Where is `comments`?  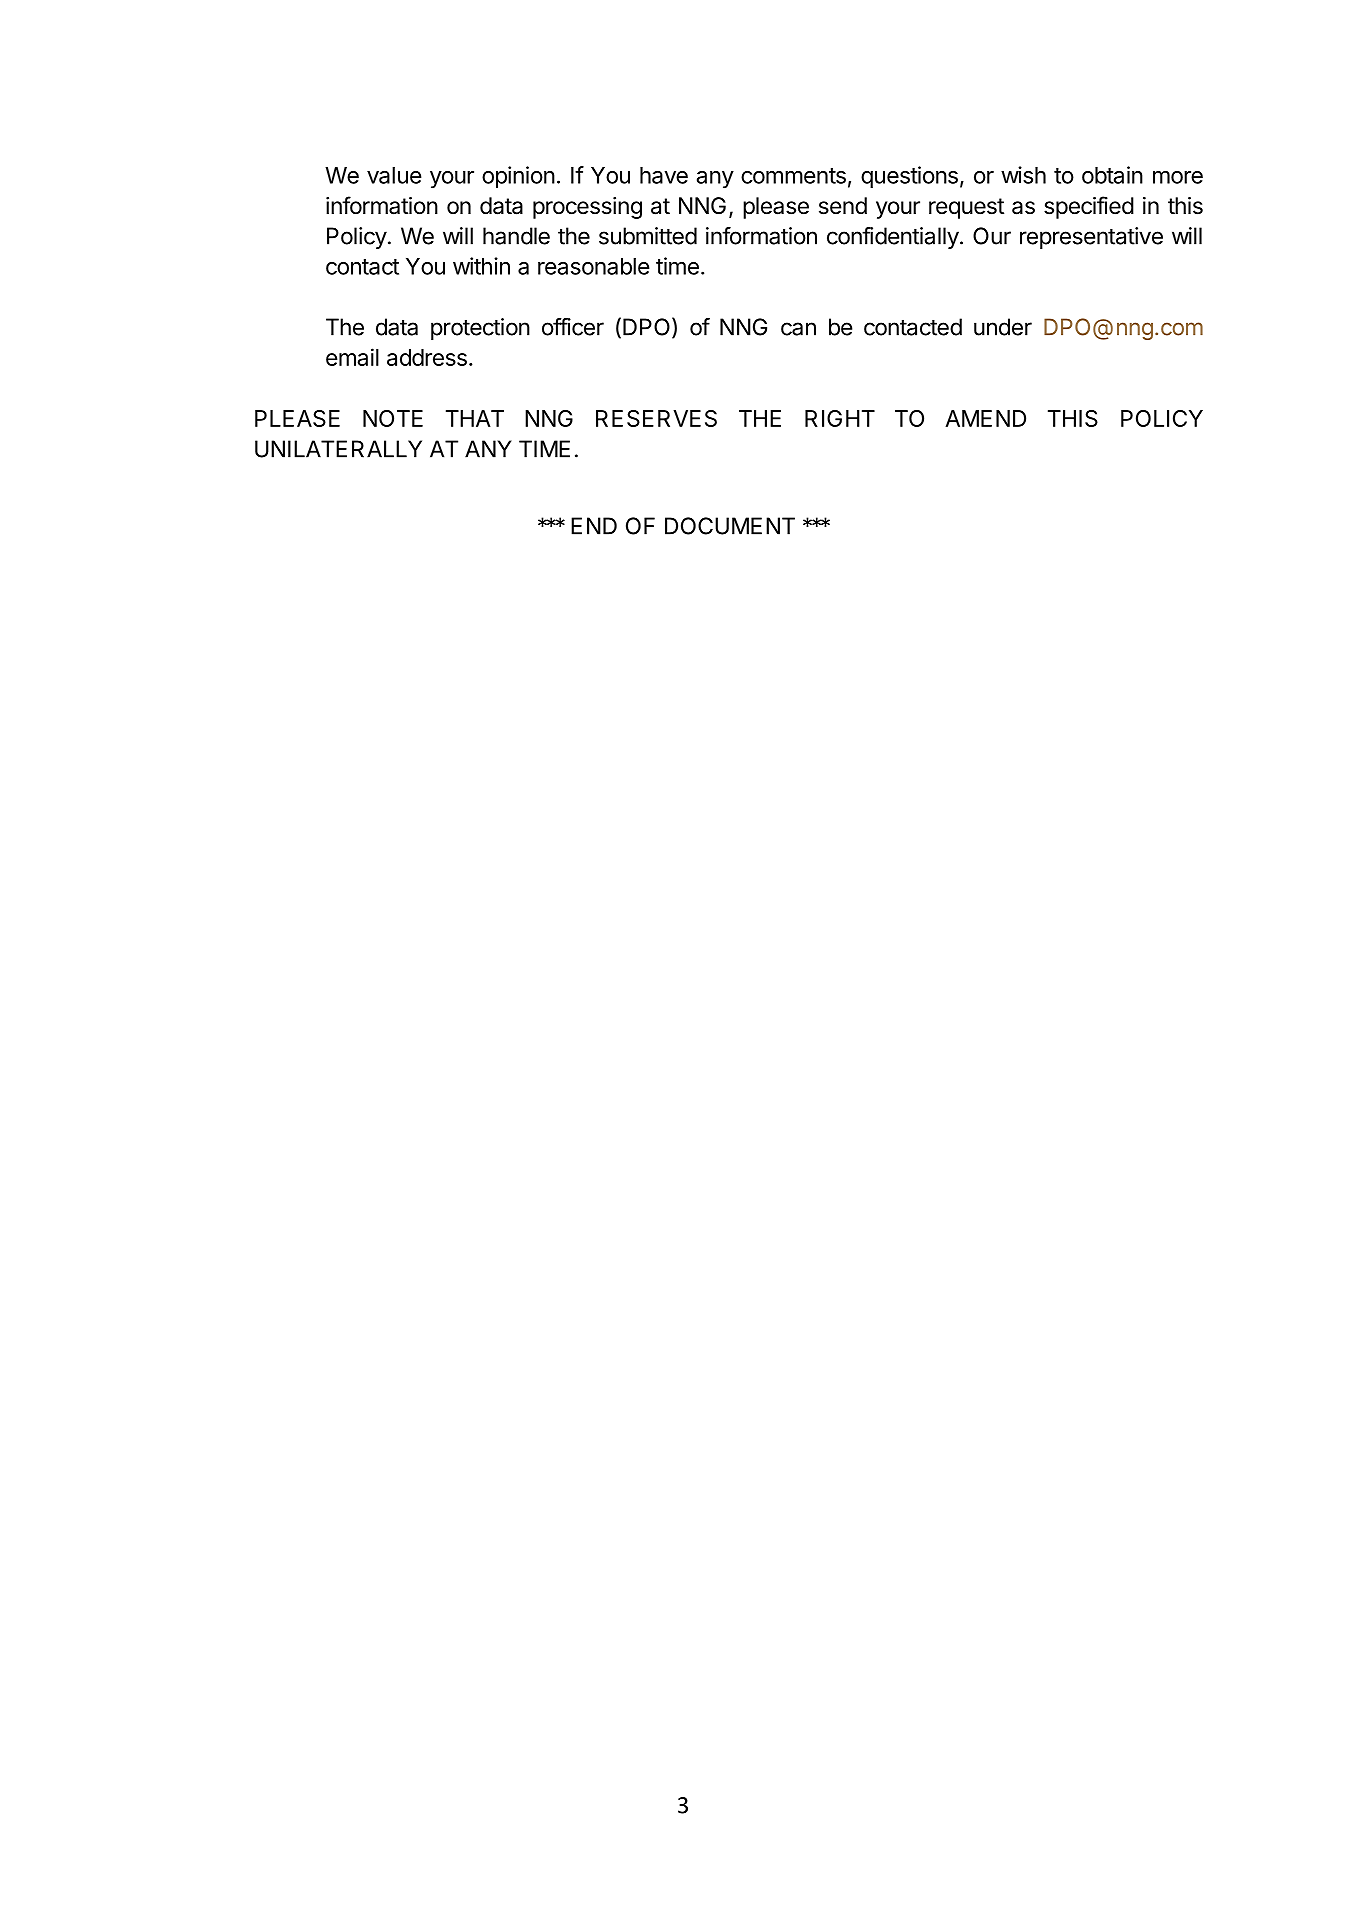 comments is located at coordinates (793, 176).
